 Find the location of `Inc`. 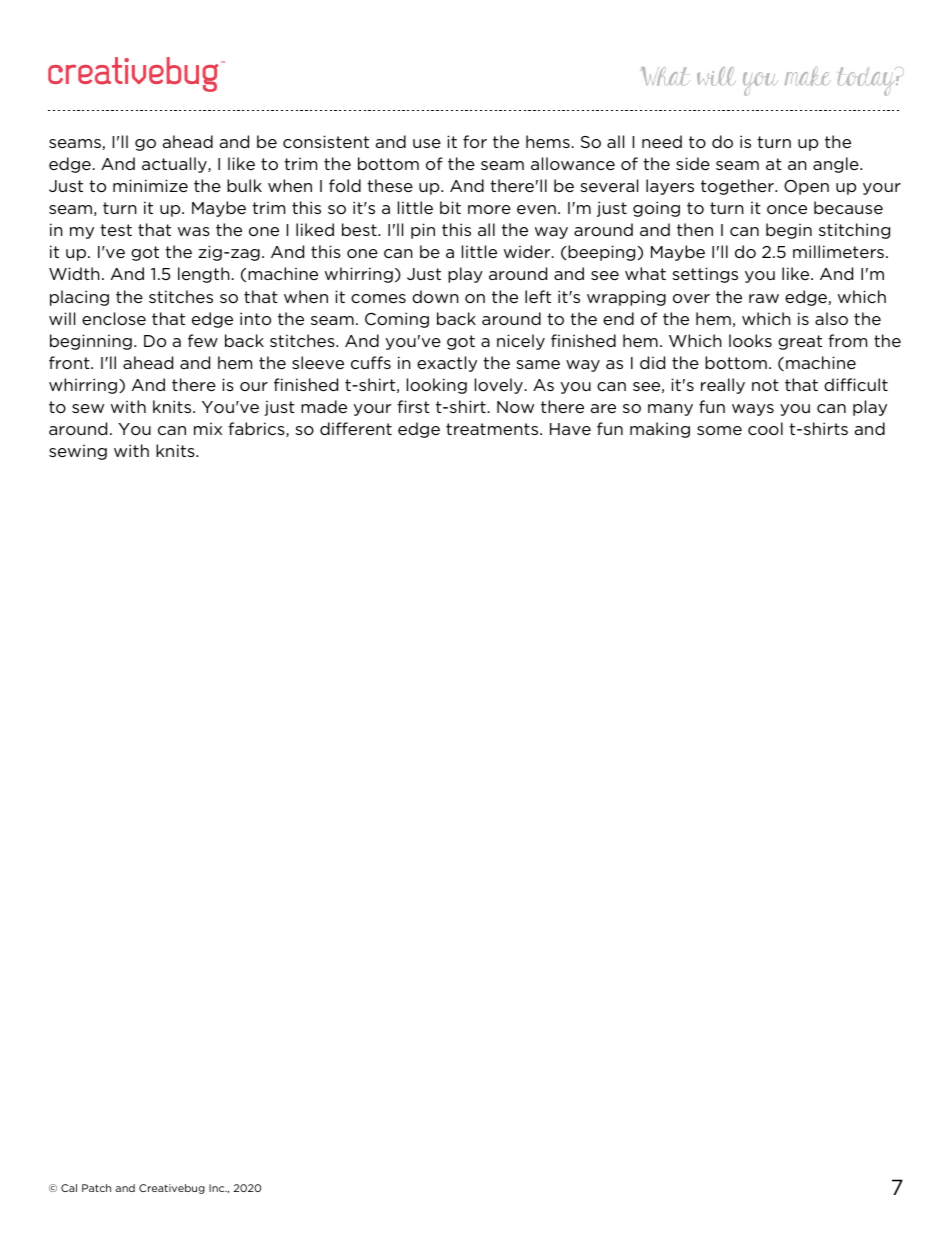

Inc is located at coordinates (218, 1188).
